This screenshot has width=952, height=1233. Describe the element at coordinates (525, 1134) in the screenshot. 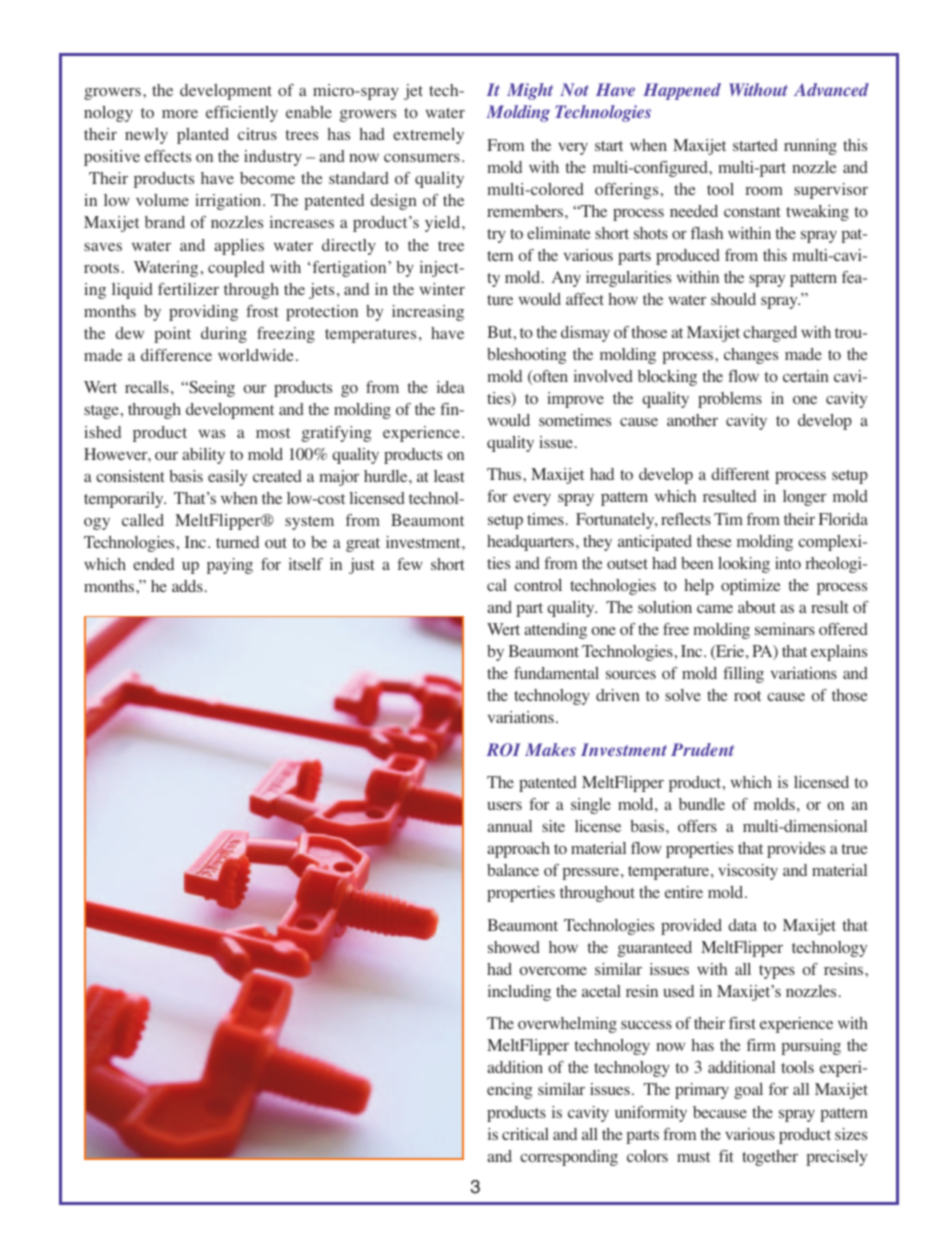

I see `critical` at that location.
